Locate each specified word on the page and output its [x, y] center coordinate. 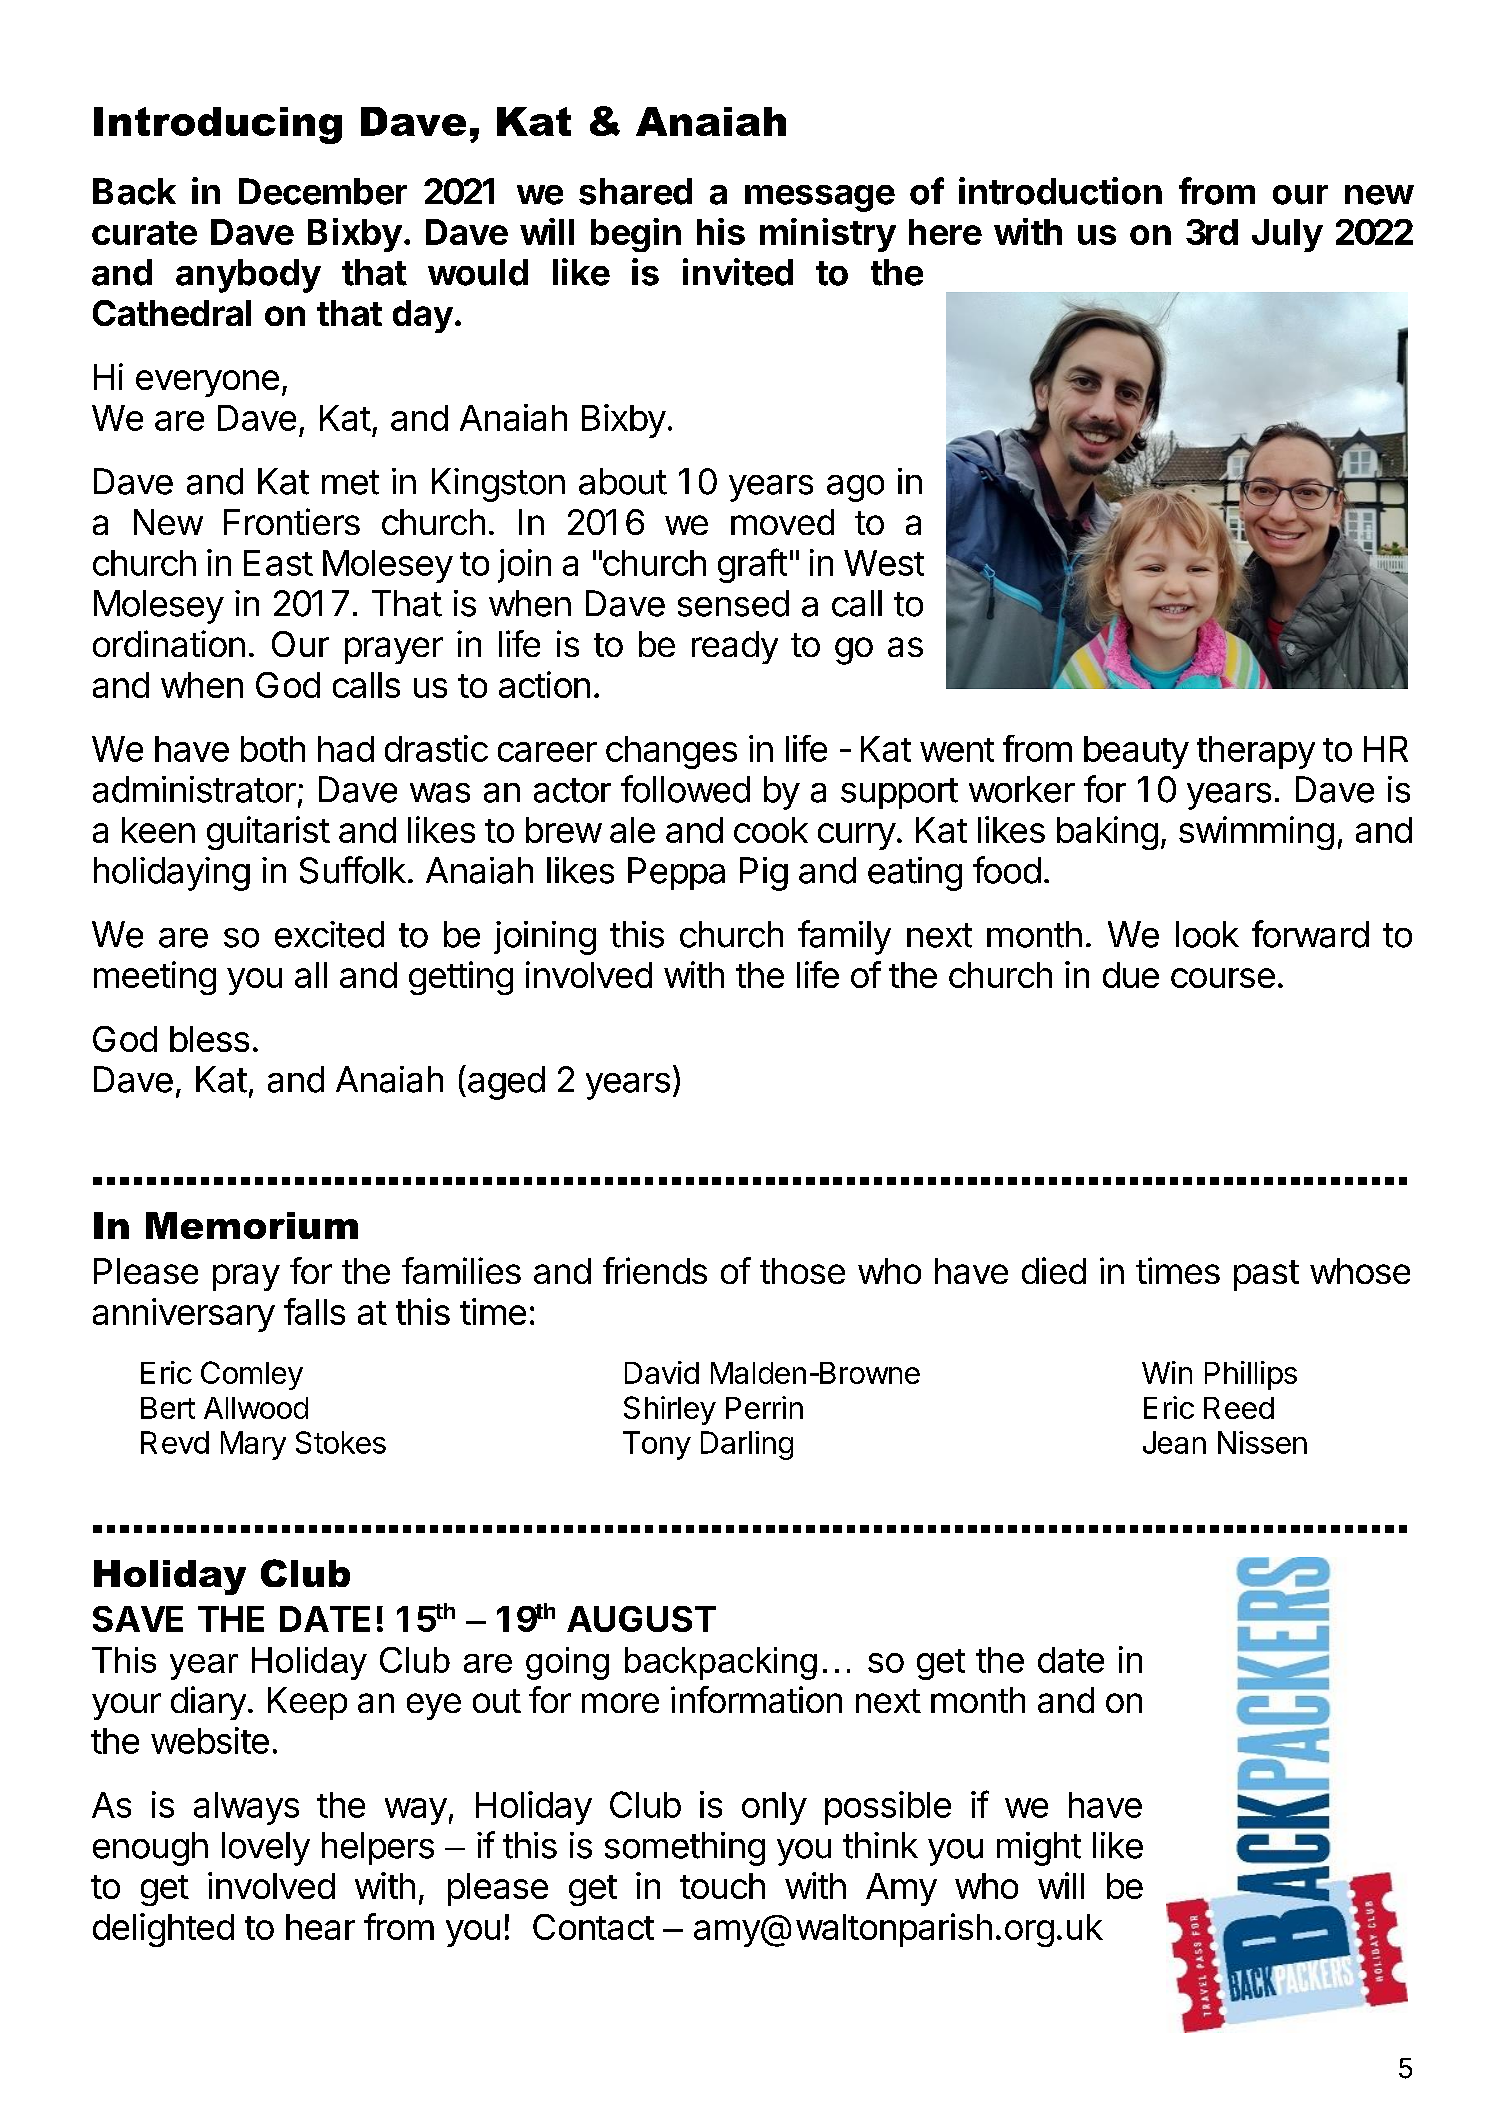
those [802, 1271]
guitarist [268, 833]
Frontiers [292, 521]
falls [314, 1311]
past [1266, 1275]
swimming [1256, 833]
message [820, 198]
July [1287, 235]
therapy [1256, 752]
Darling [747, 1445]
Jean [1174, 1442]
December [323, 191]
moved [782, 522]
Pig [764, 874]
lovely [266, 1849]
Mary [253, 1445]
